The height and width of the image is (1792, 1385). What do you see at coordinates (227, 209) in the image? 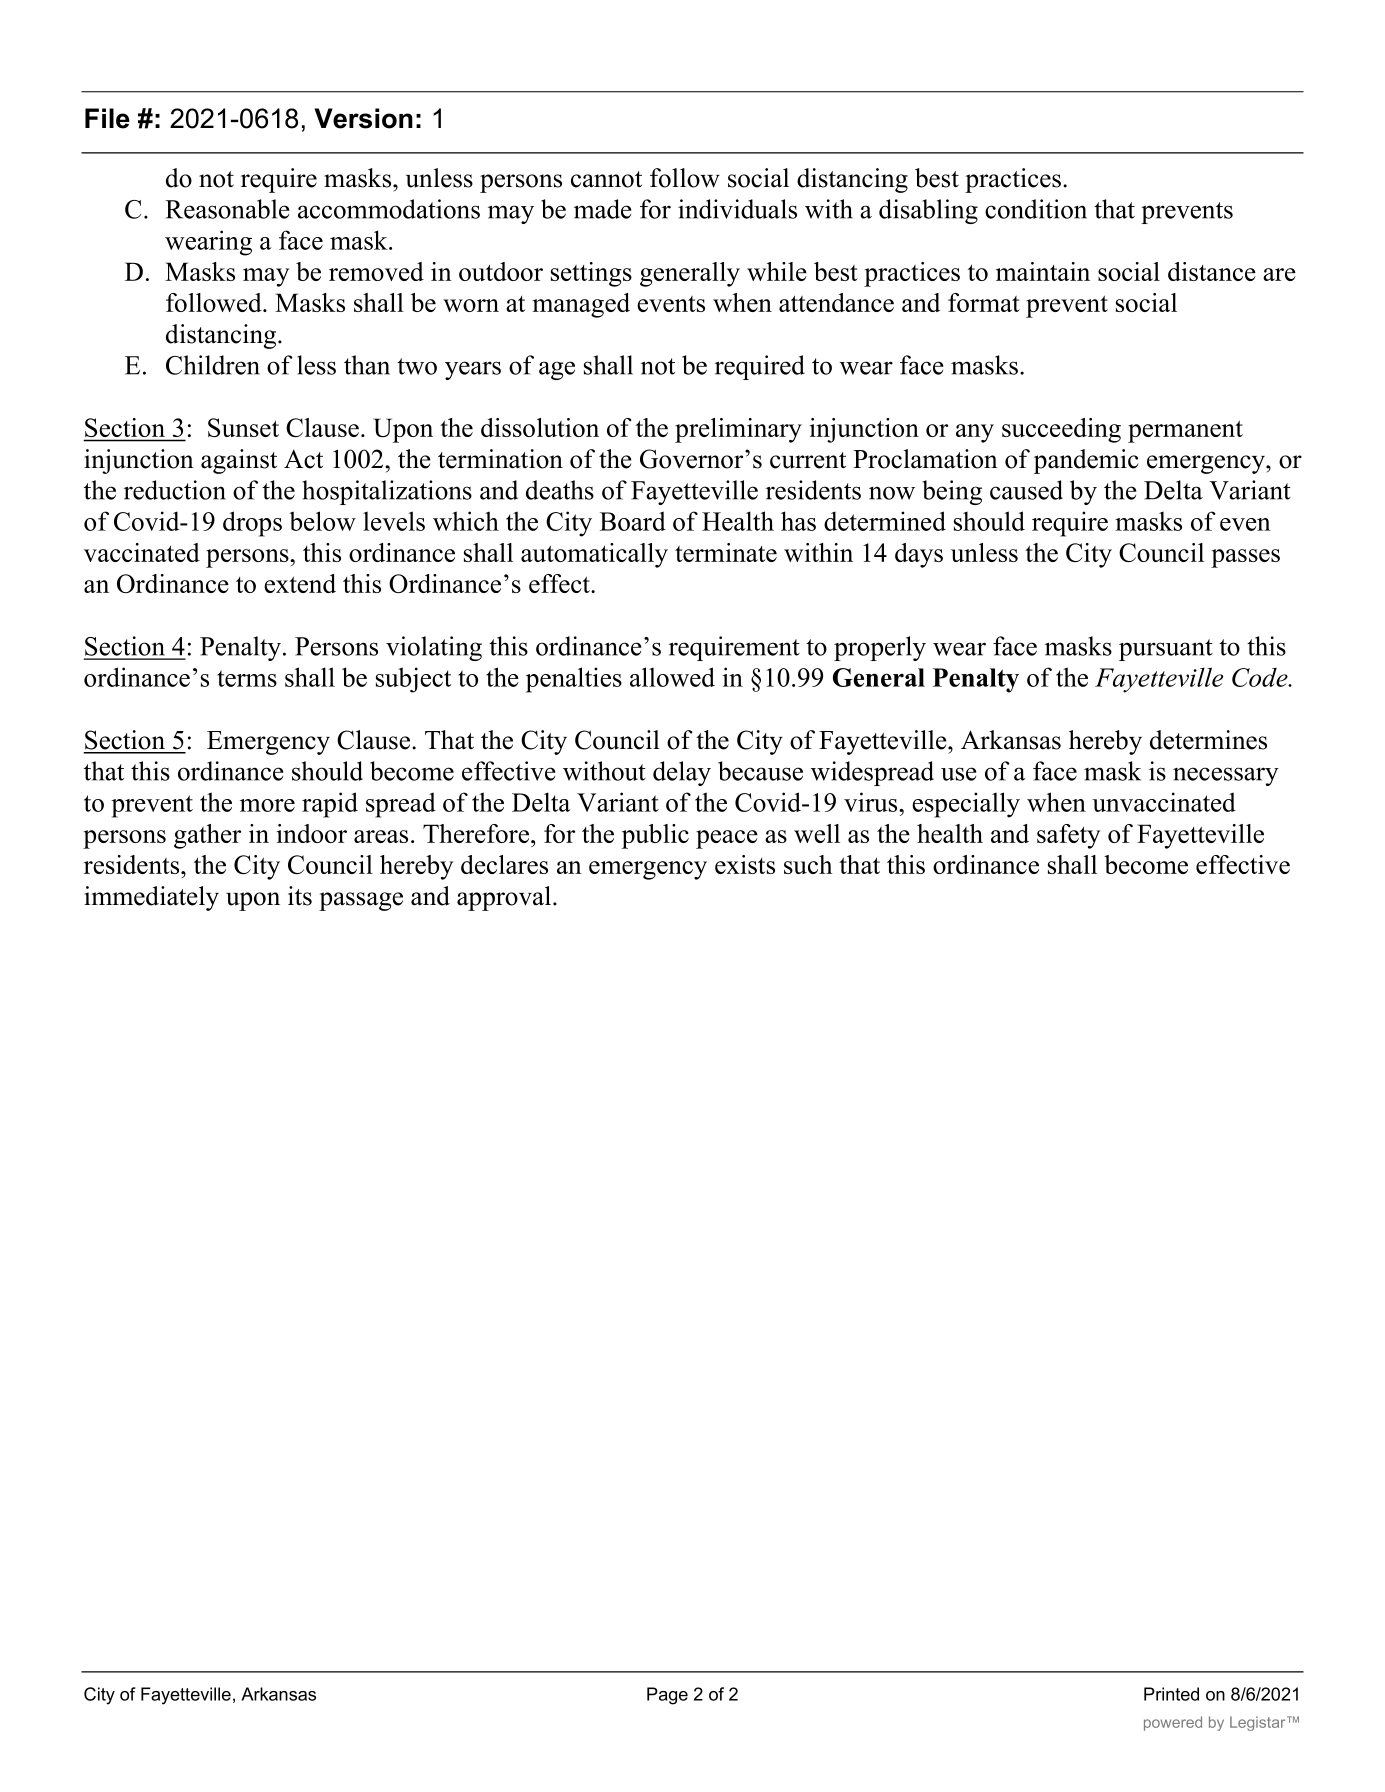
I see `Reasonable` at bounding box center [227, 209].
